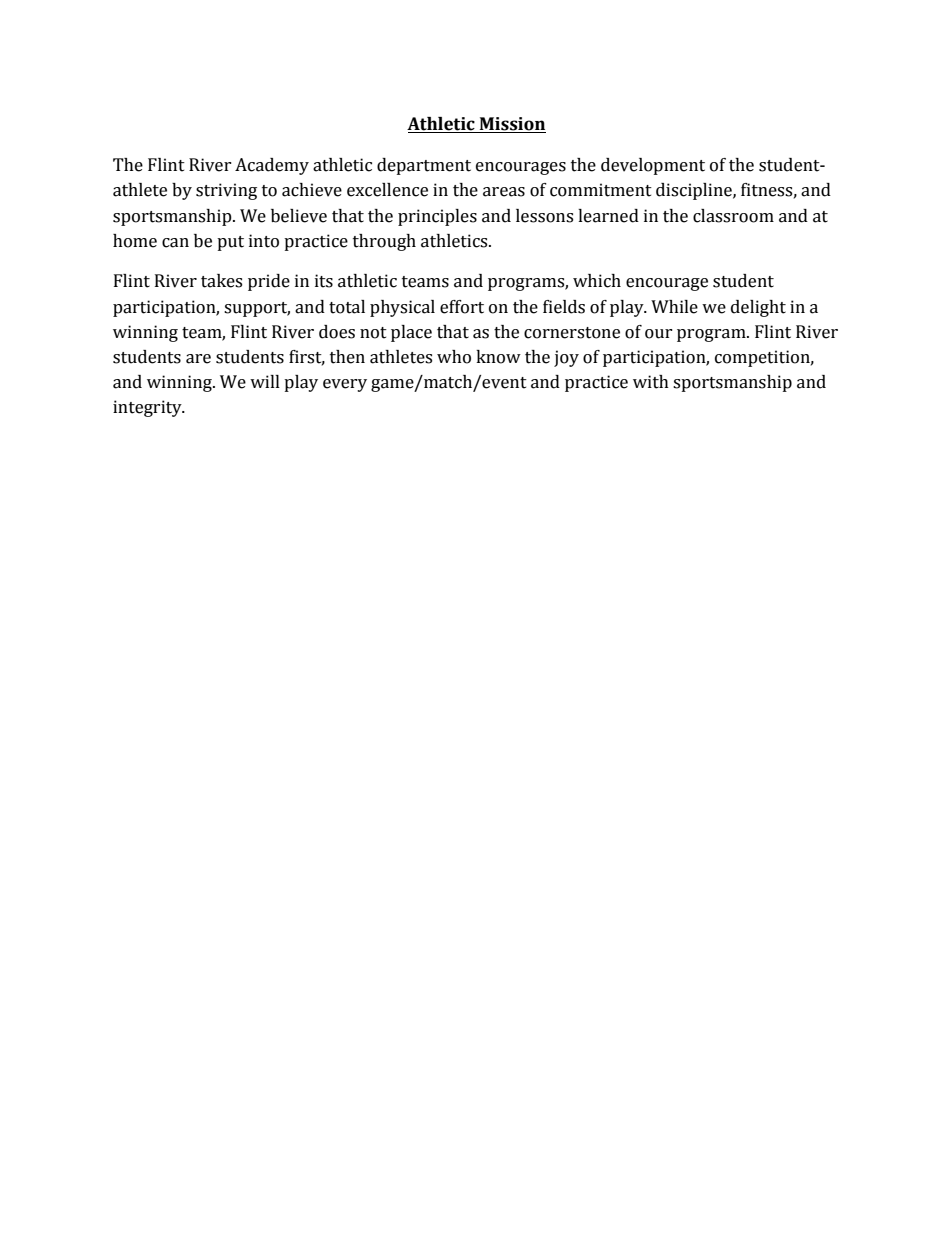 This screenshot has width=952, height=1233. What do you see at coordinates (345, 385) in the screenshot?
I see `every` at bounding box center [345, 385].
